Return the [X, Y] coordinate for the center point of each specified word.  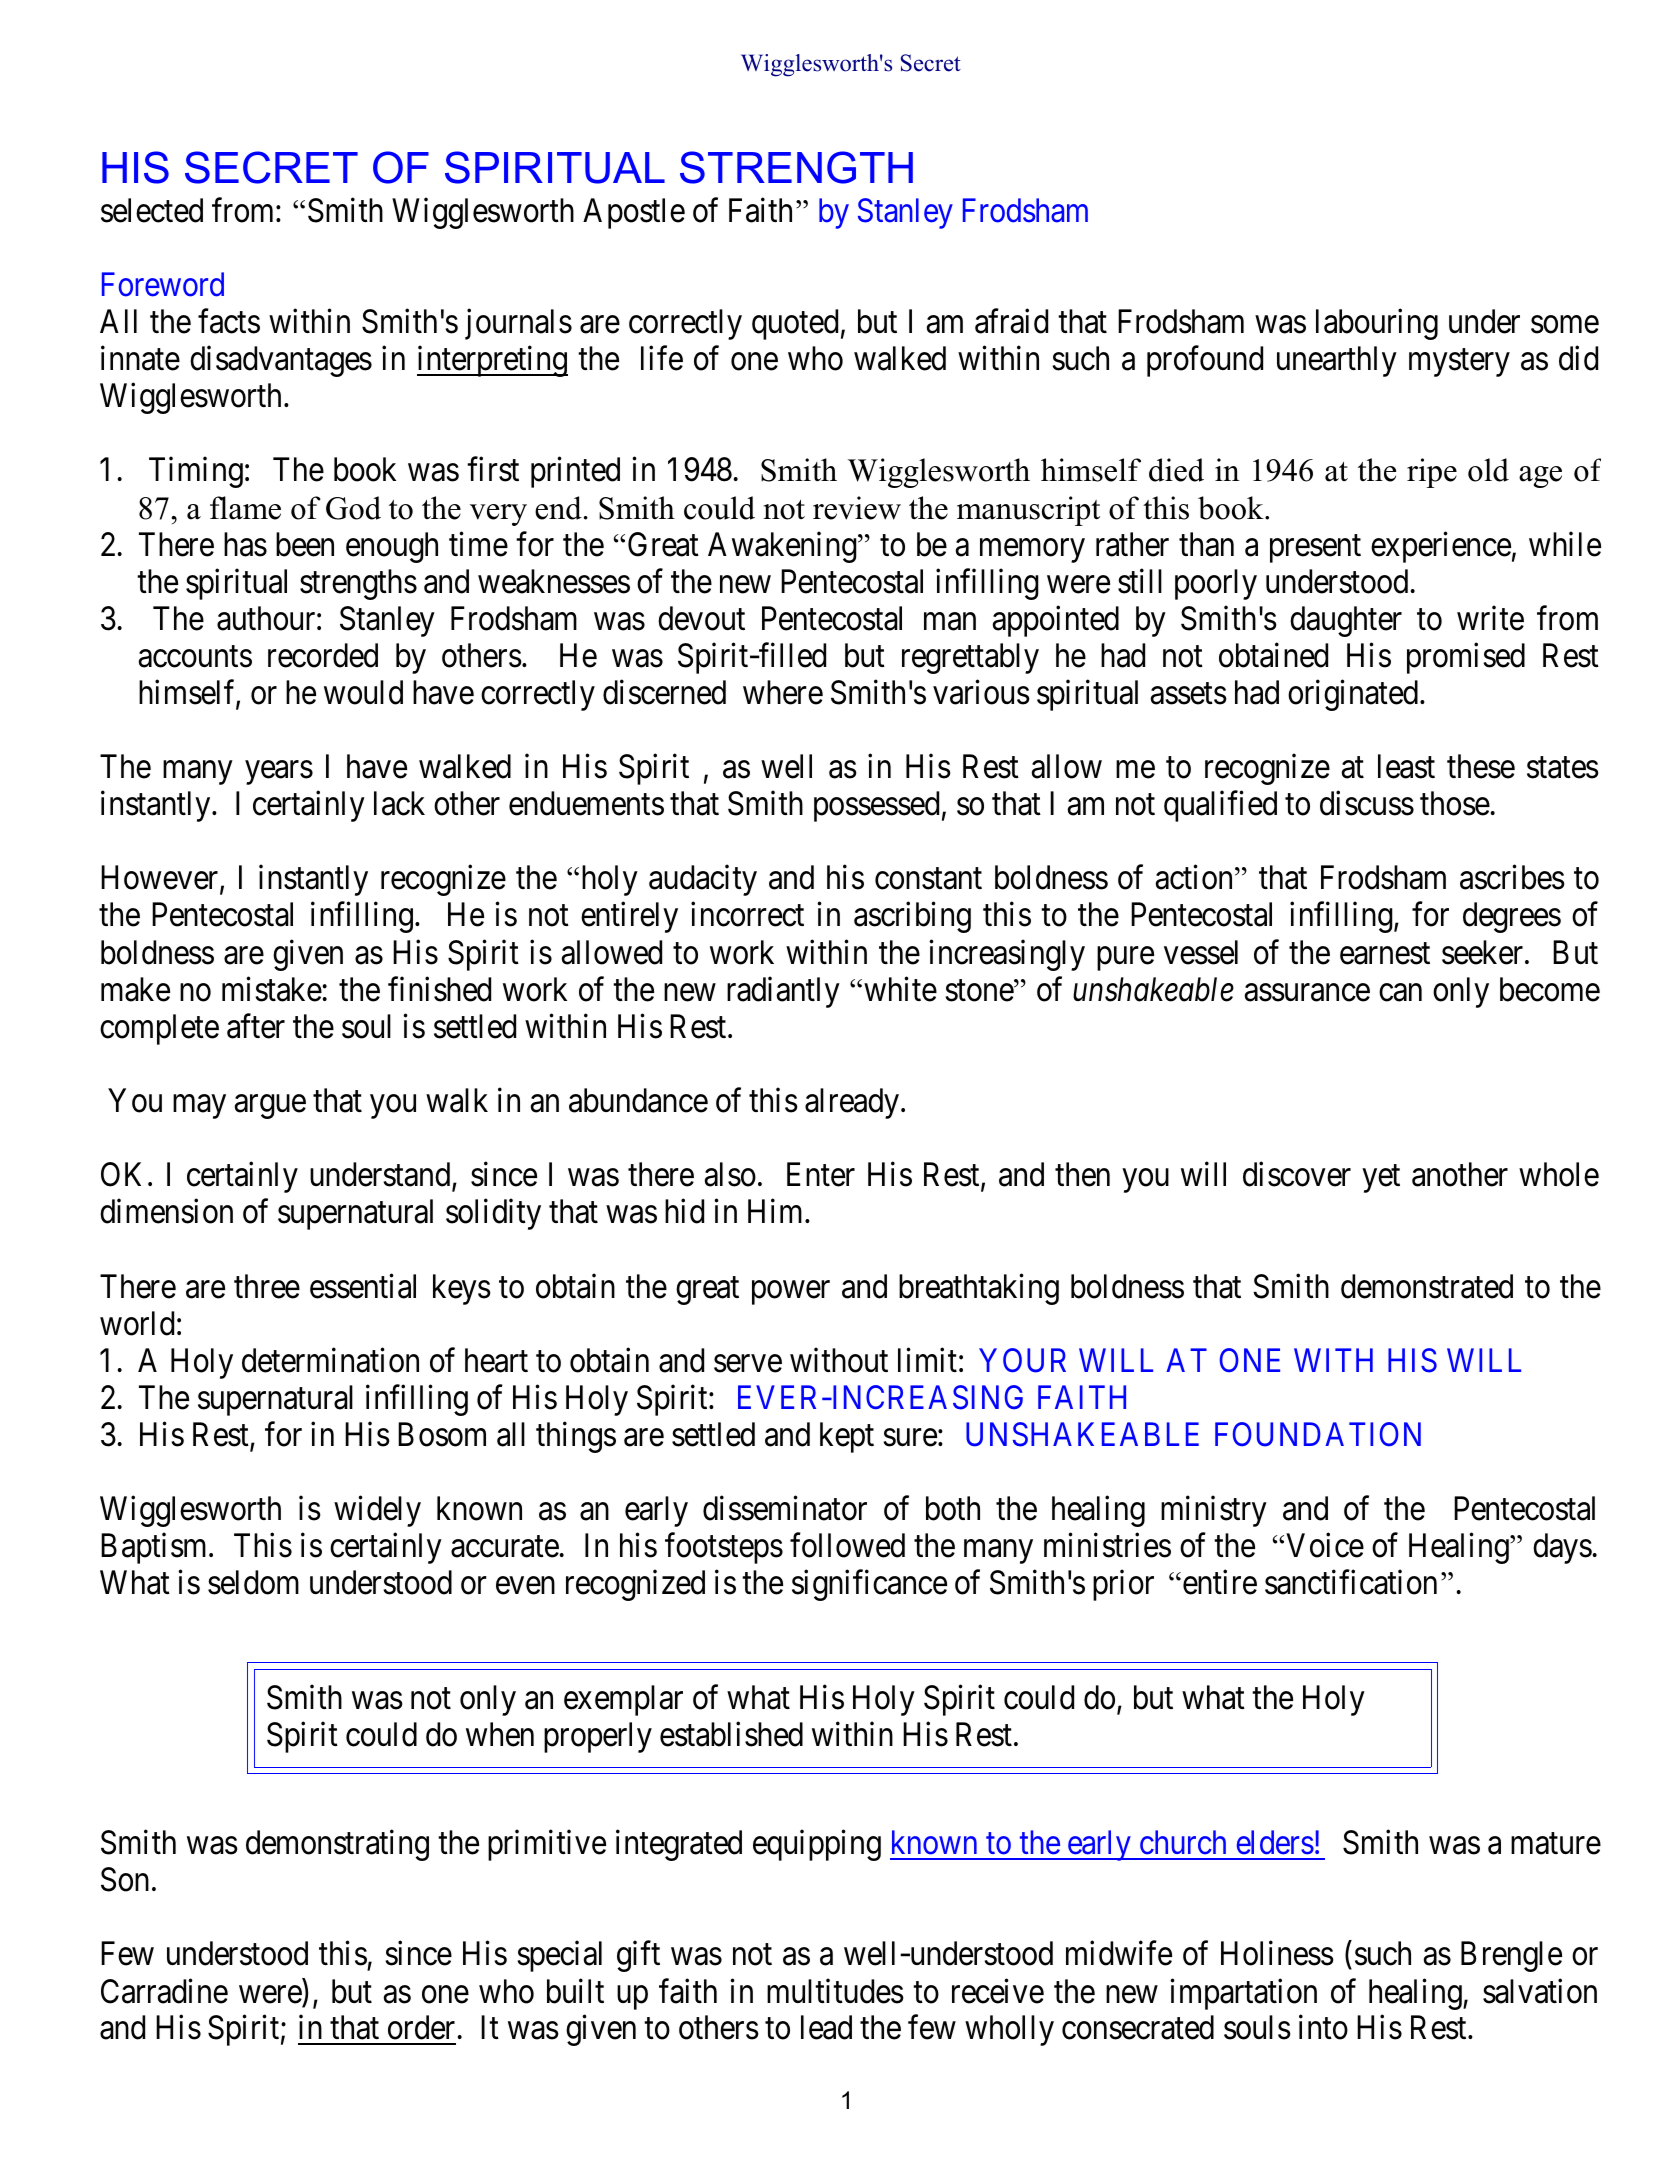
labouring [1377, 324]
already [855, 1103]
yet [1381, 1178]
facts [229, 321]
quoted [798, 324]
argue [270, 1106]
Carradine [164, 1991]
